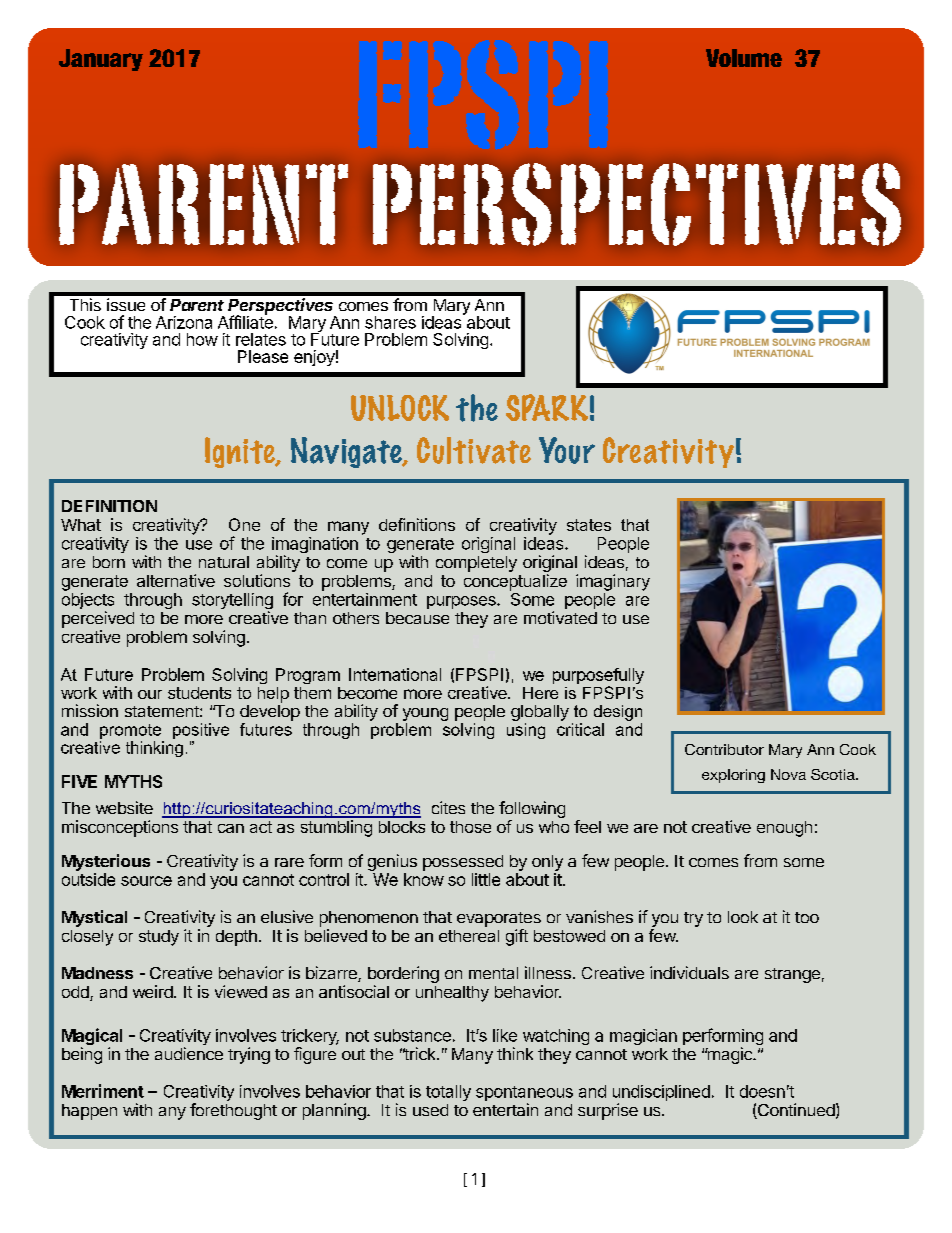 Image resolution: width=952 pixels, height=1233 pixels. Describe the element at coordinates (462, 602) in the document. I see `purposes` at that location.
